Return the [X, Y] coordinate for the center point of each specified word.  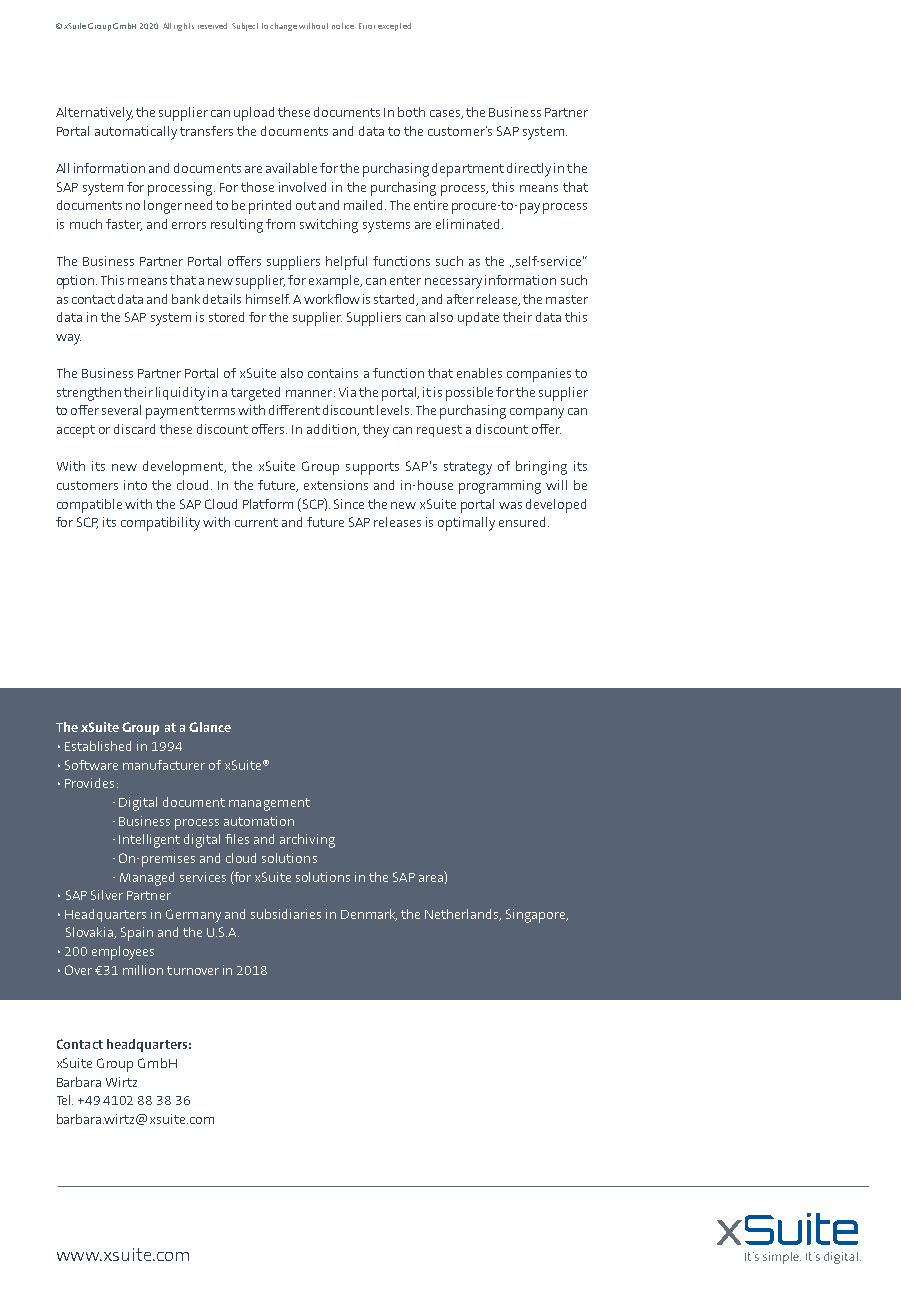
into [135, 485]
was [510, 505]
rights [184, 27]
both [411, 112]
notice [343, 26]
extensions [336, 485]
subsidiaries [286, 914]
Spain [137, 934]
